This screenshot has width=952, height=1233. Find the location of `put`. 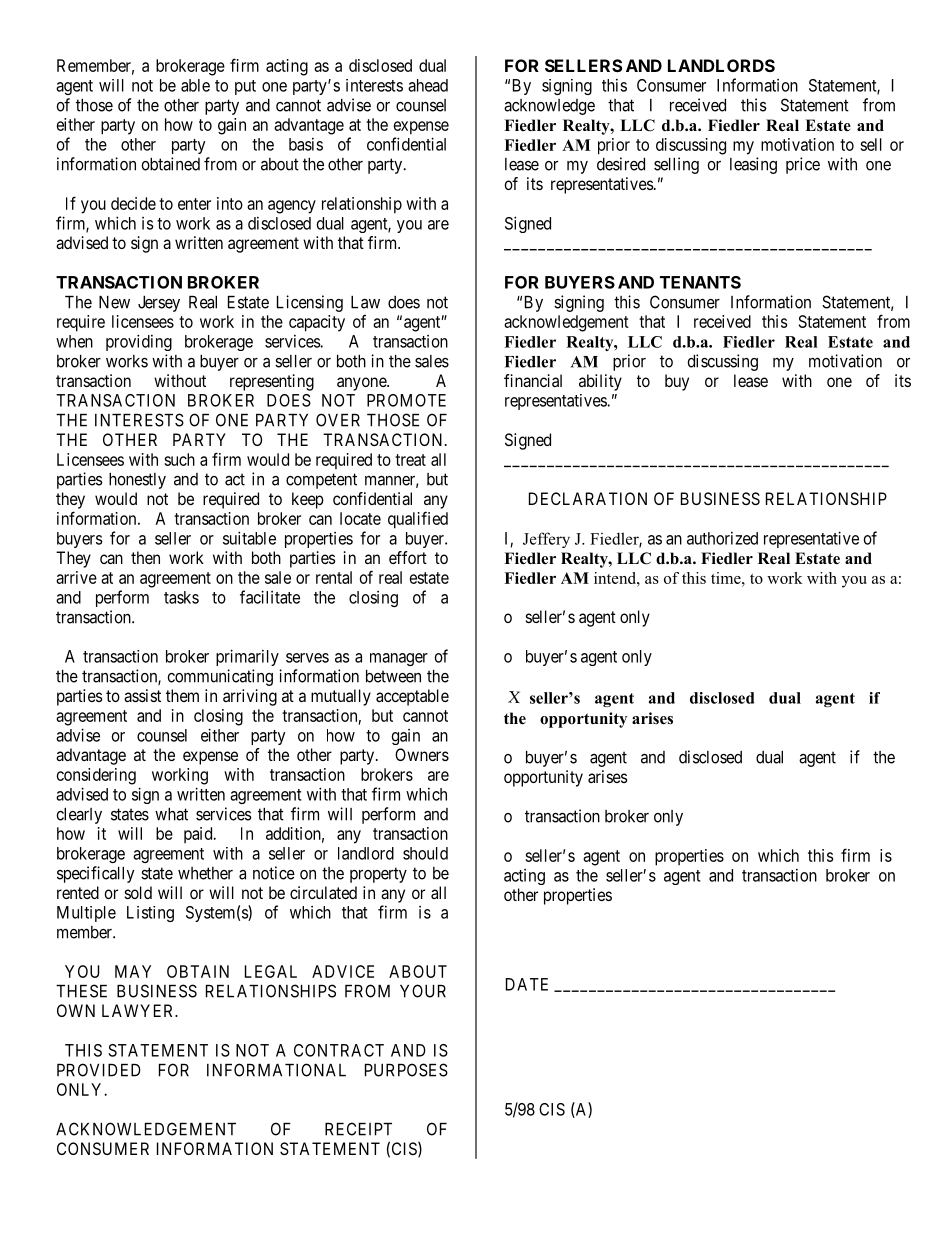

put is located at coordinates (245, 87).
